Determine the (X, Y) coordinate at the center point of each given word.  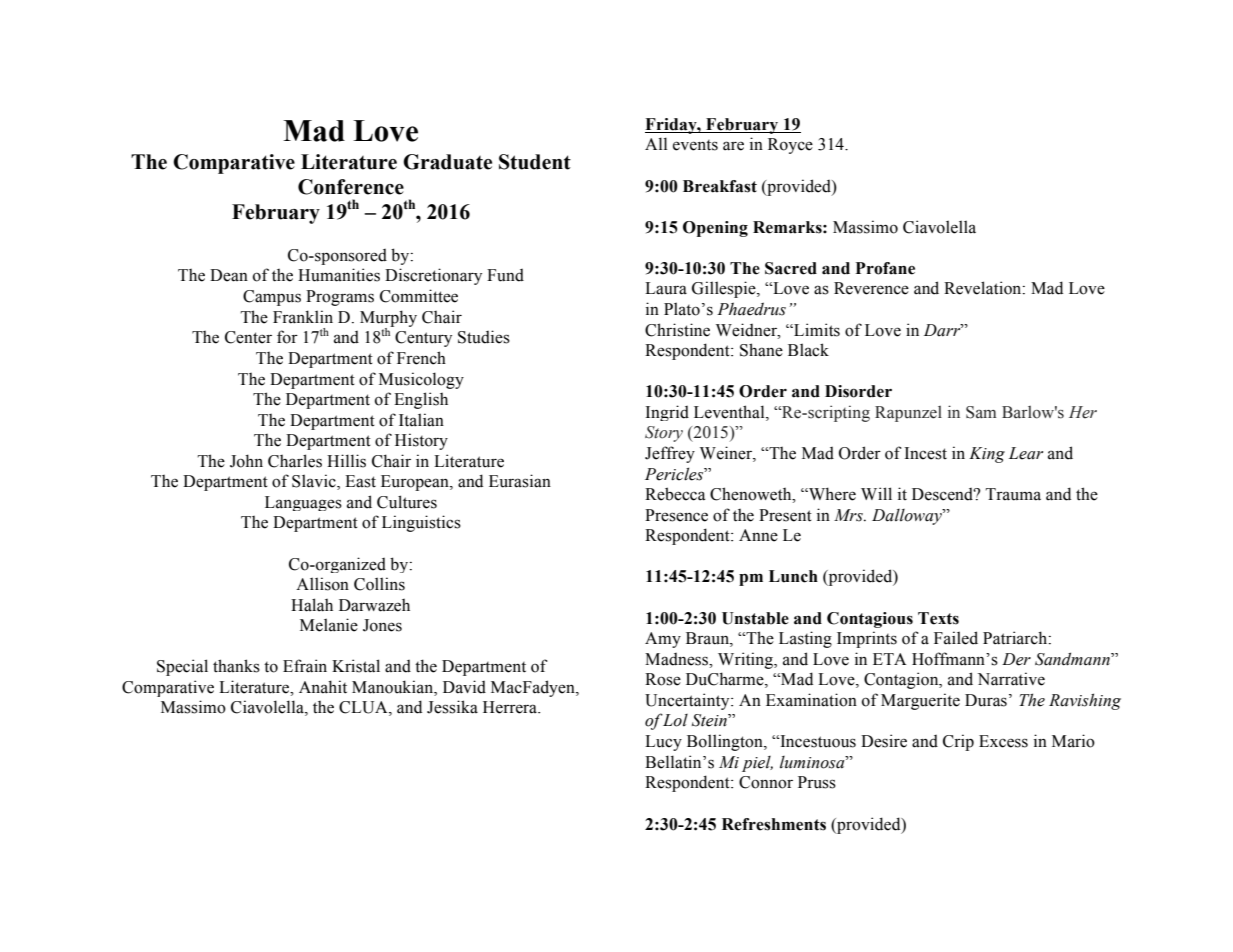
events (695, 145)
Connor (766, 782)
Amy (663, 640)
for (287, 337)
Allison (322, 584)
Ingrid (667, 413)
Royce (790, 146)
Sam (981, 412)
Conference (351, 187)
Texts (938, 618)
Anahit (323, 687)
